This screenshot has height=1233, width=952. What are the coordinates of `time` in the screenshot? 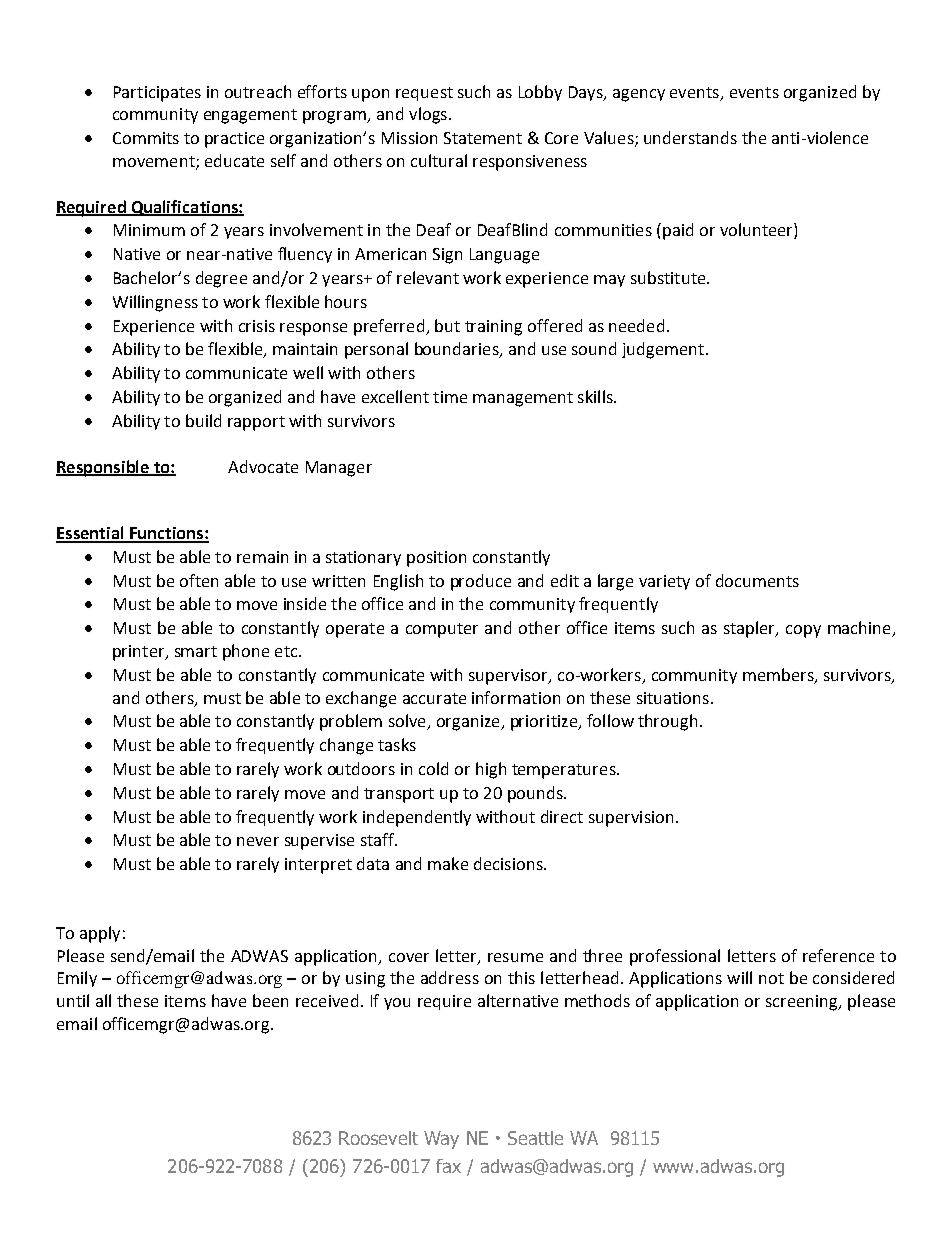 It's located at (450, 397).
